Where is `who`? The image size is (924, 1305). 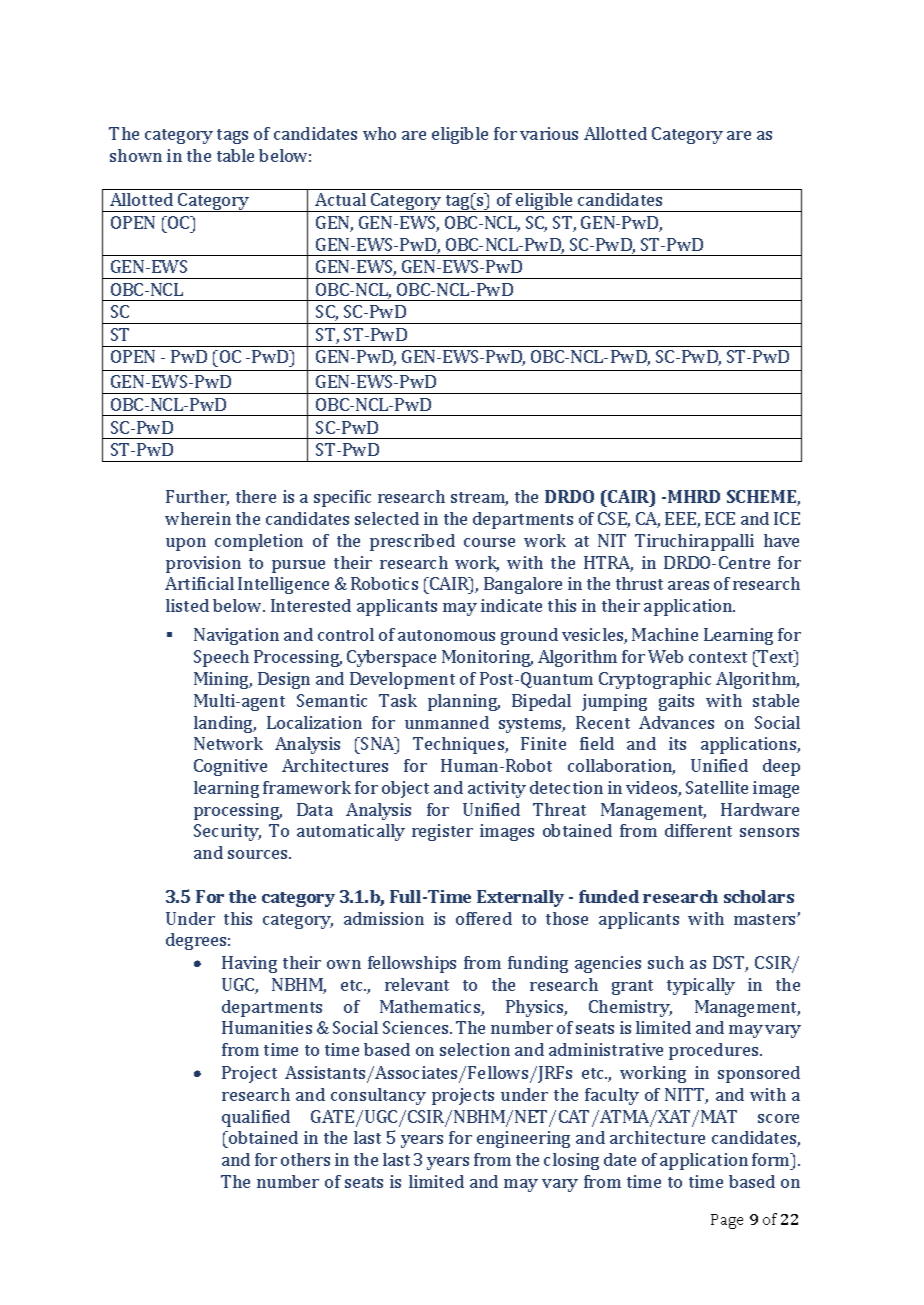 who is located at coordinates (379, 133).
